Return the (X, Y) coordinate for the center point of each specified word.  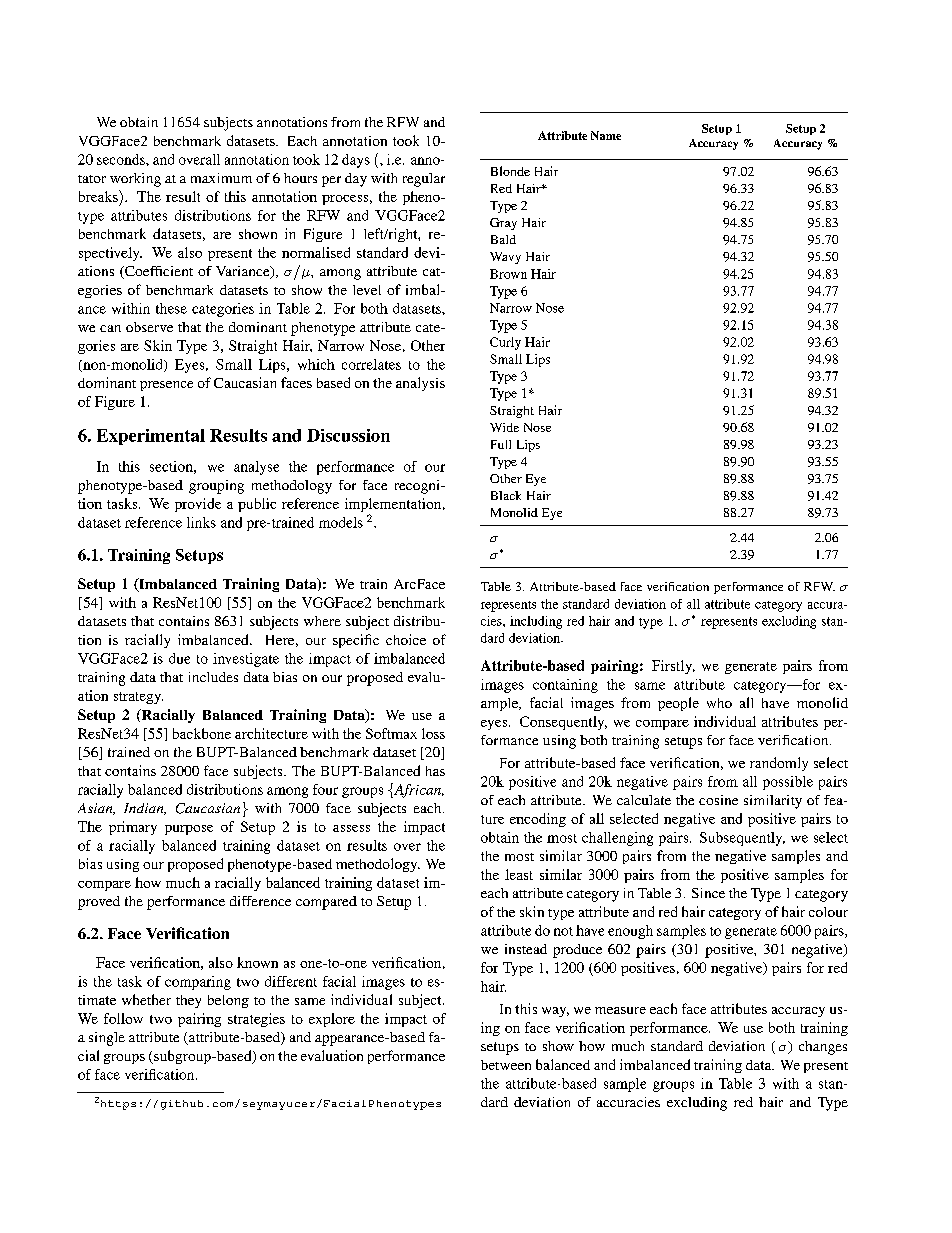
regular (424, 180)
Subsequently (742, 839)
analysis (420, 384)
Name (606, 135)
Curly (505, 343)
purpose (189, 830)
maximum (221, 178)
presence (166, 386)
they (188, 1001)
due (179, 658)
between (506, 1065)
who (719, 703)
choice (406, 639)
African (418, 790)
